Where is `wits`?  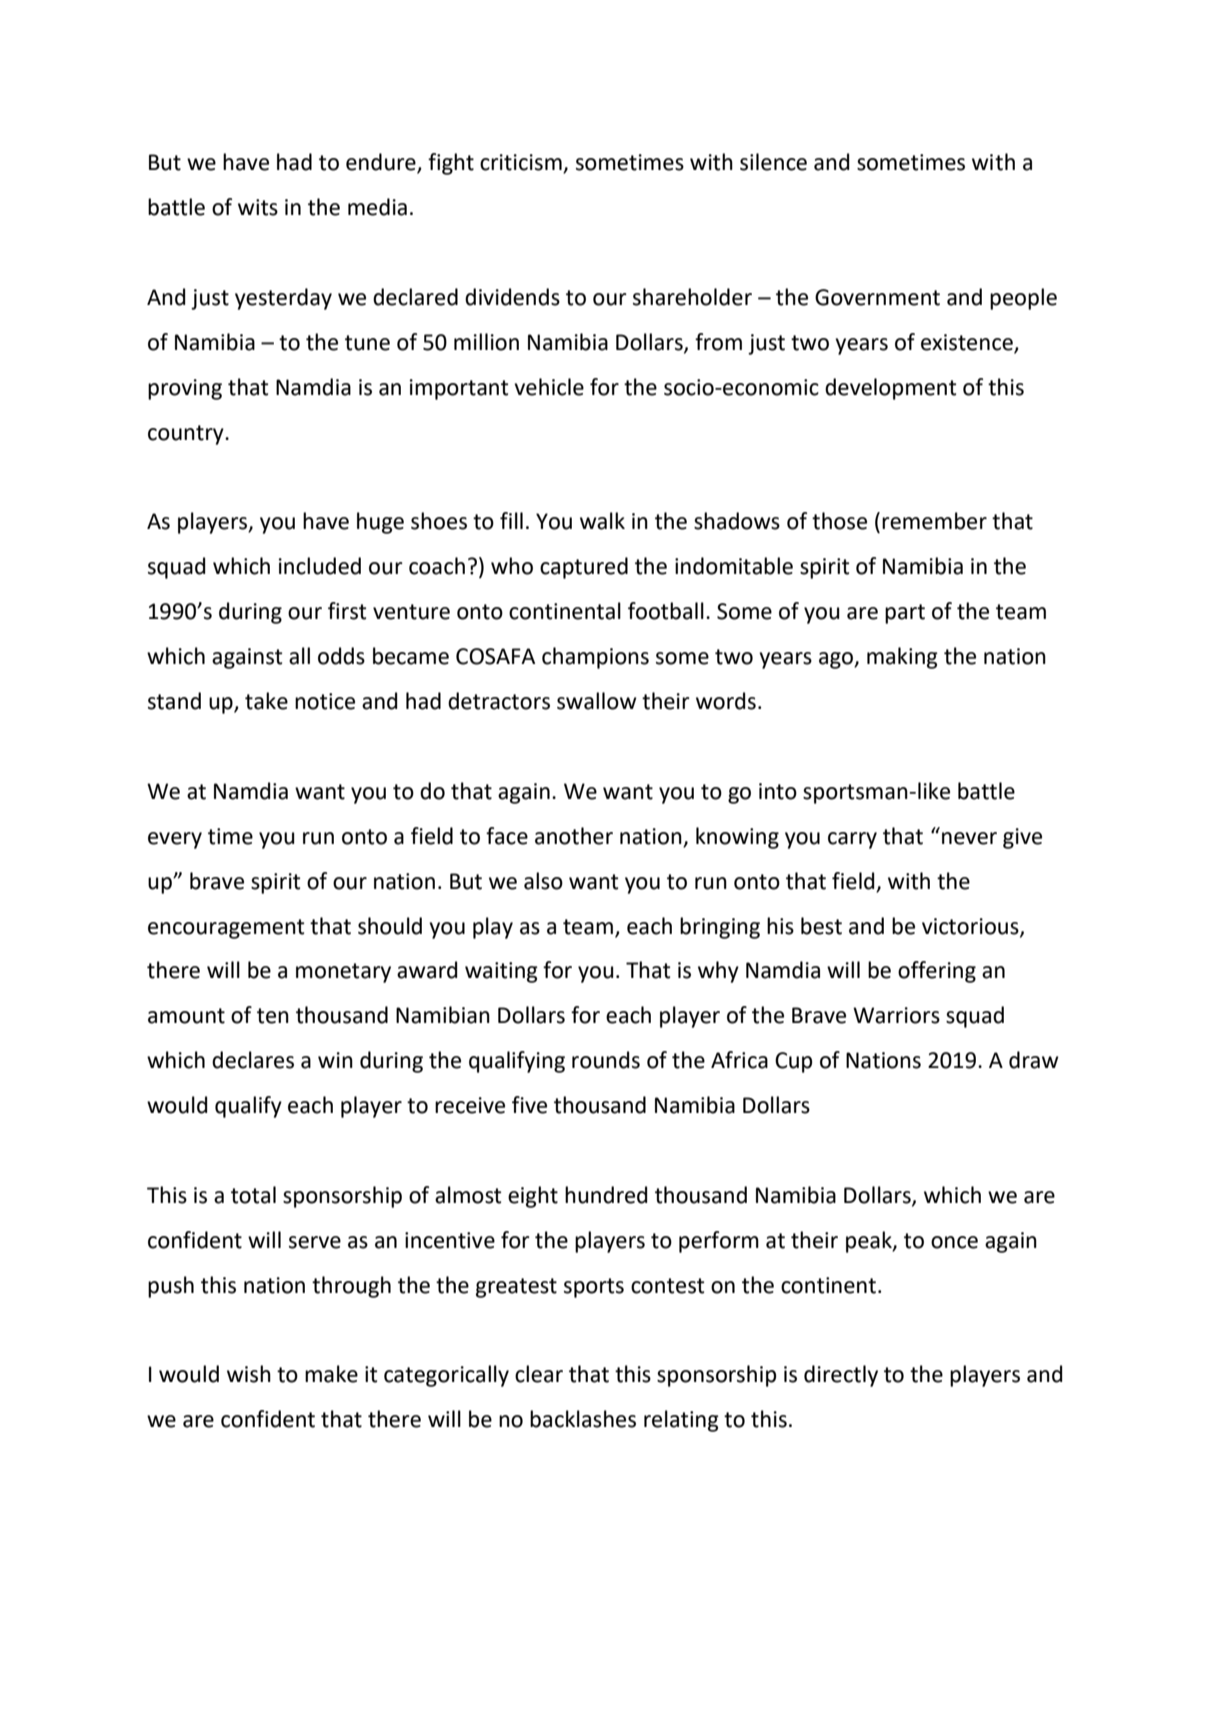
wits is located at coordinates (258, 207).
